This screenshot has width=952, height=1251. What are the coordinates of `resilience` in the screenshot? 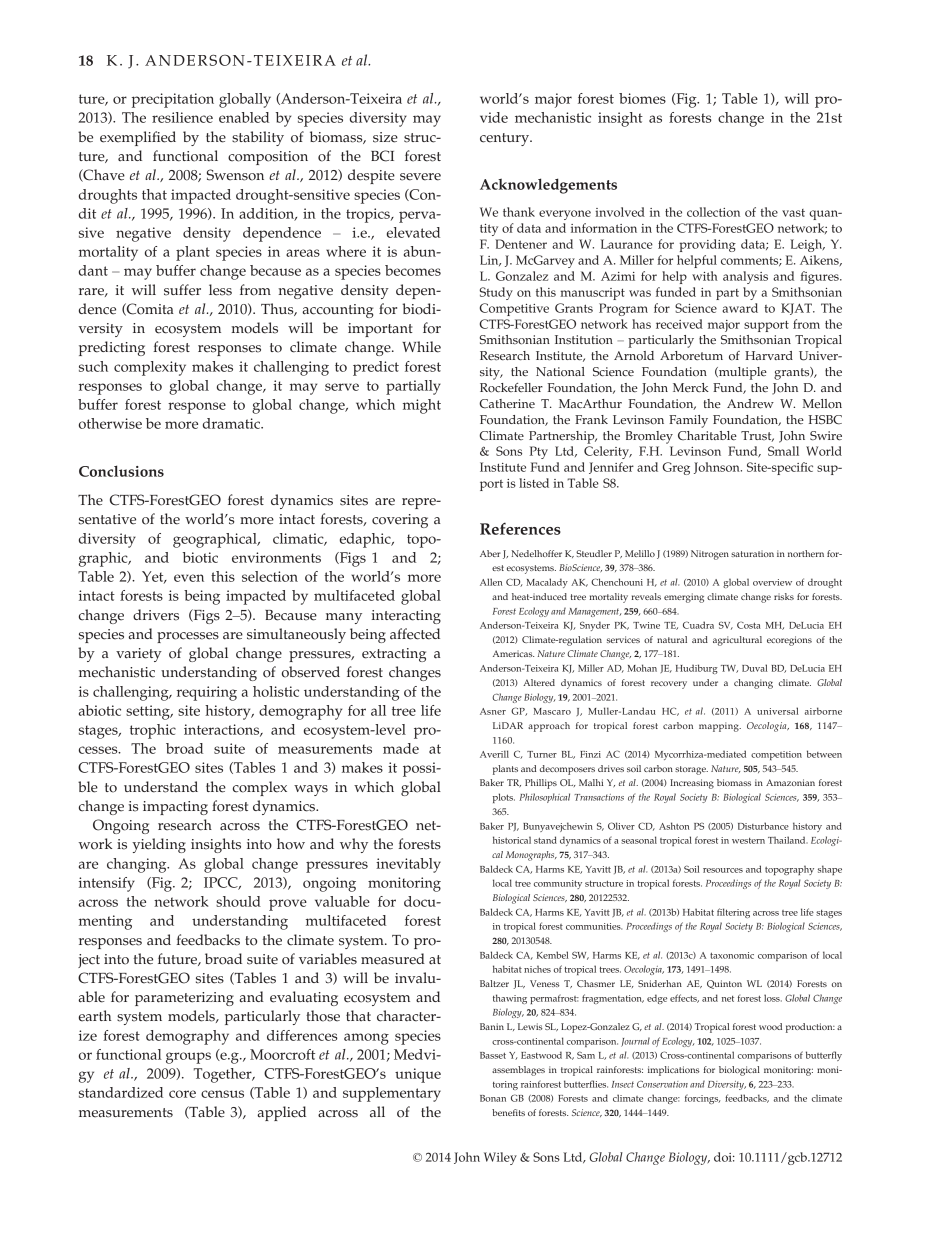 It's located at (182, 117).
